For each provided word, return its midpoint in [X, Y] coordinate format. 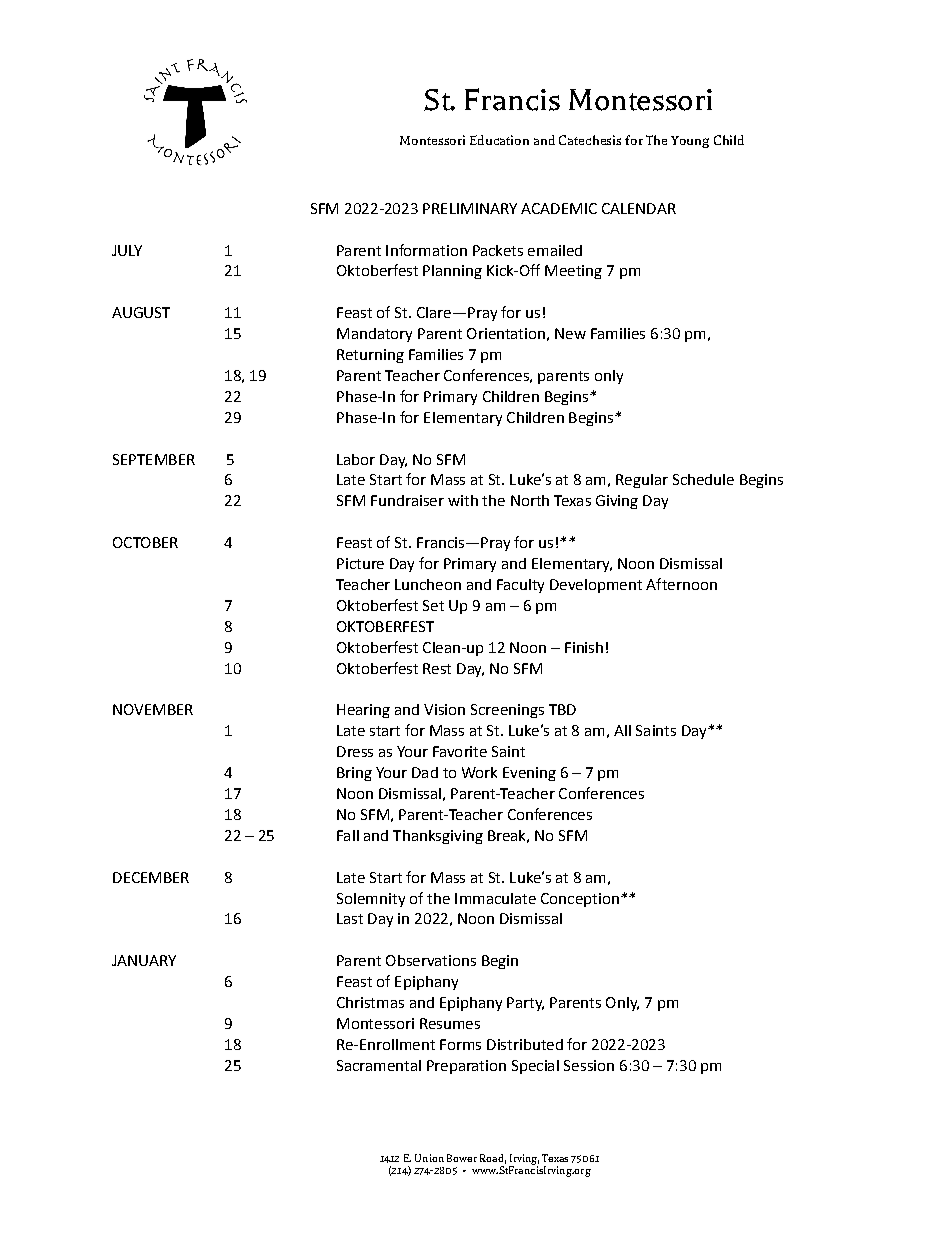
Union [429, 1158]
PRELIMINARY [470, 208]
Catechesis [590, 140]
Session [589, 1065]
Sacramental [379, 1065]
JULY [127, 250]
